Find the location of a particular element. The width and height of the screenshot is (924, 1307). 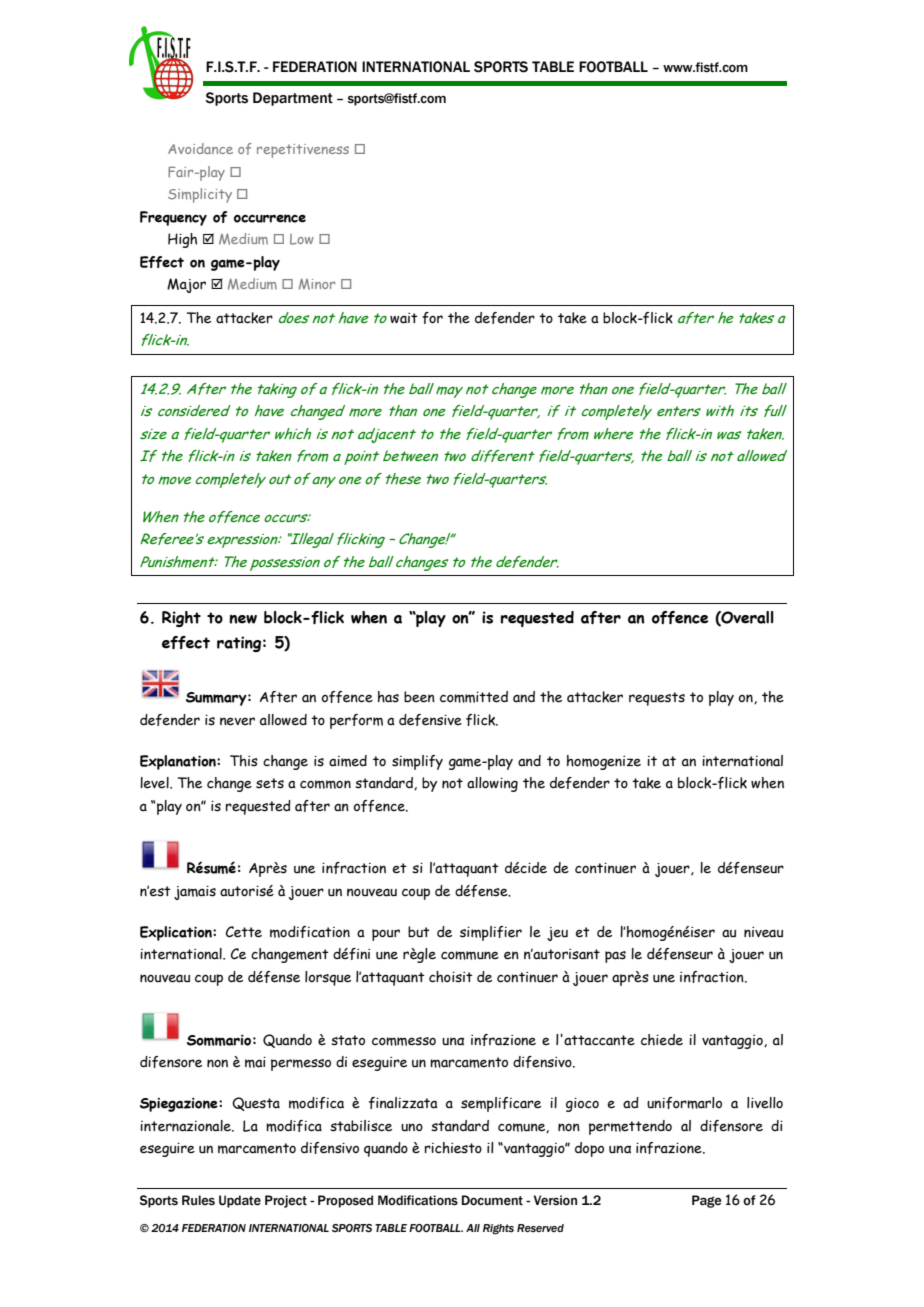

Document is located at coordinates (492, 1200).
